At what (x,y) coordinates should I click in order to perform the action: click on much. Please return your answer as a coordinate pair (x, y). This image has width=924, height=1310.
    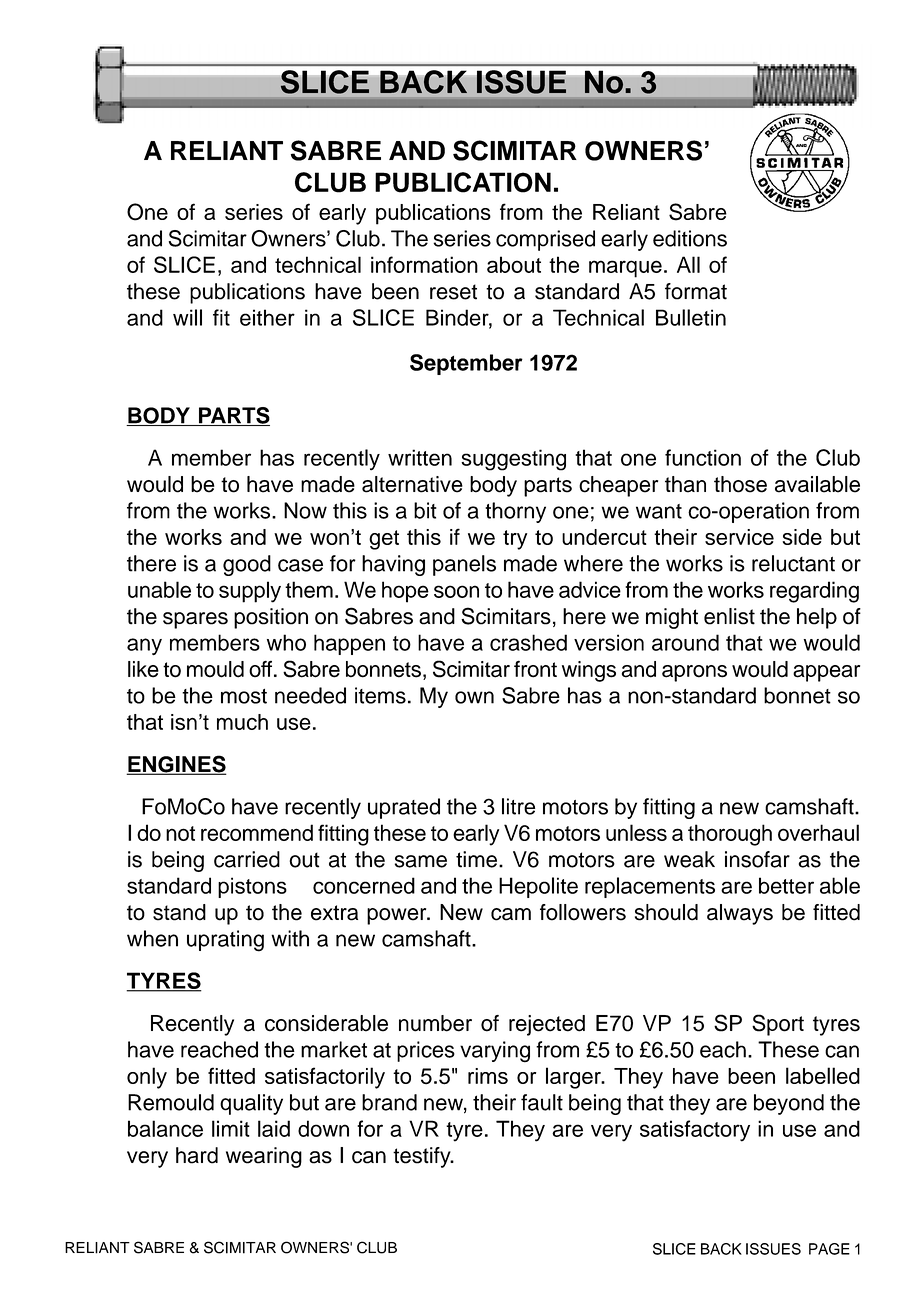
    Looking at the image, I should click on (242, 722).
